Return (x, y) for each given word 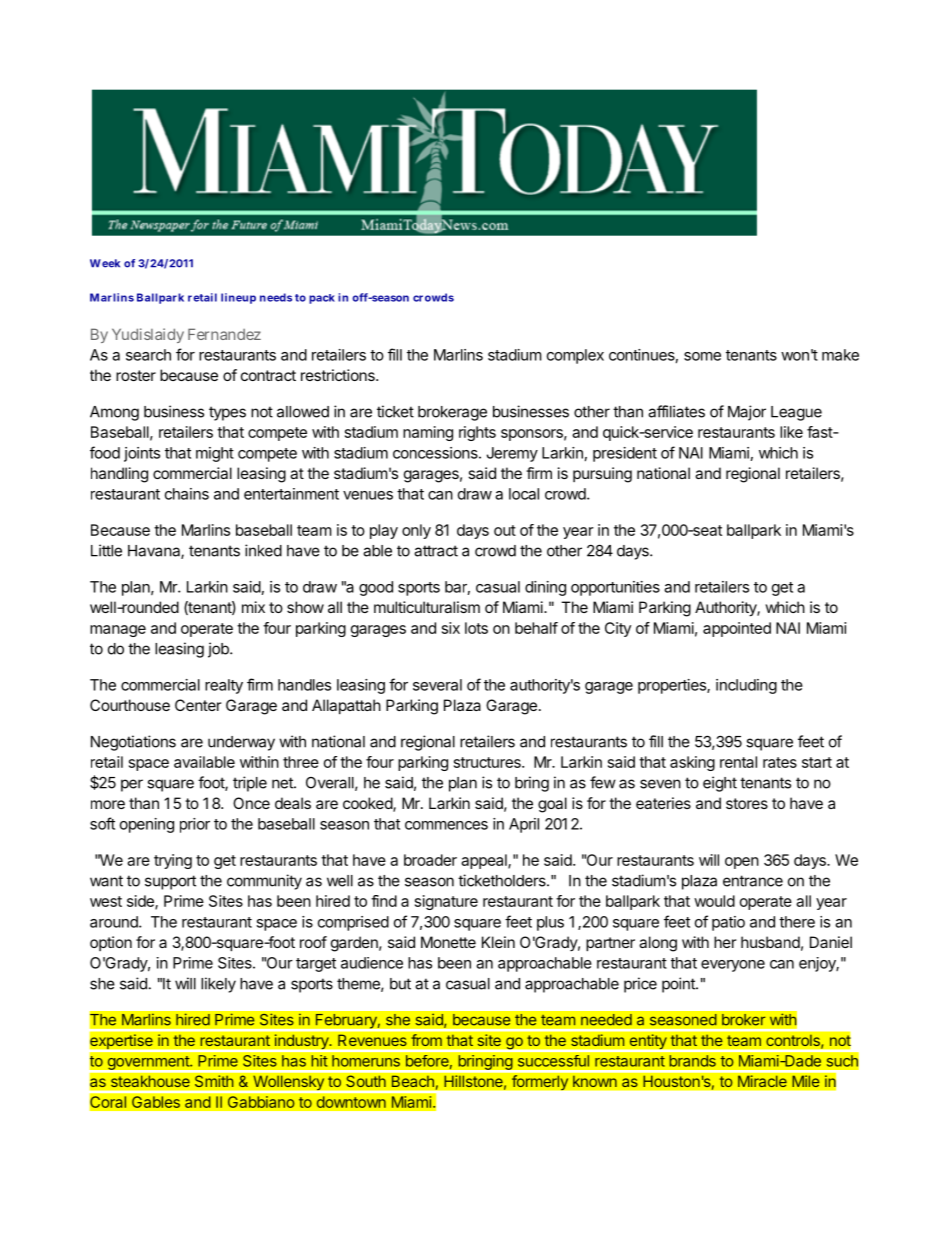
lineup (238, 298)
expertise (121, 1041)
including (746, 686)
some (702, 356)
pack (322, 299)
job (219, 650)
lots (476, 628)
